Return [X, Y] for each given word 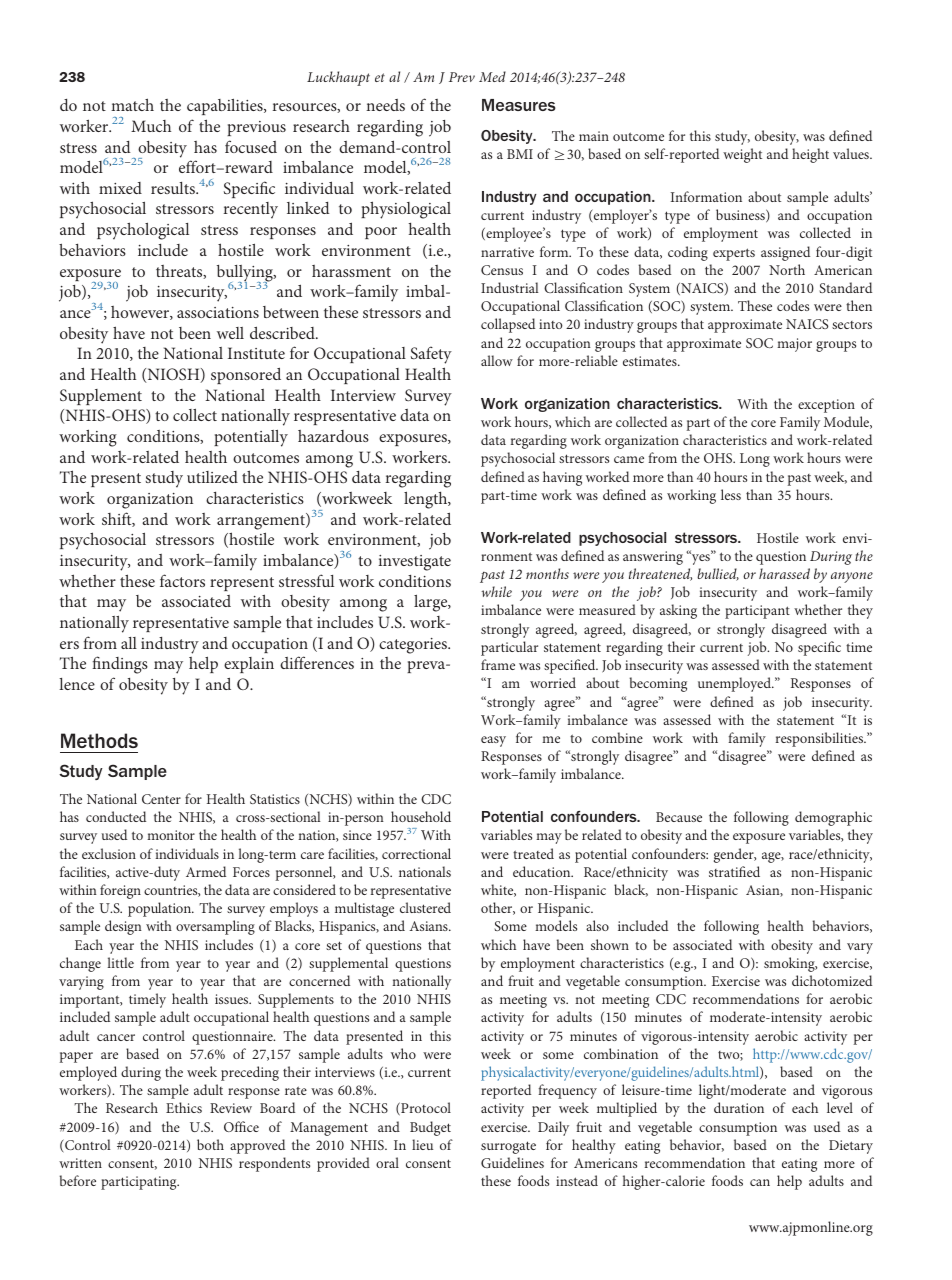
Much [151, 126]
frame [498, 664]
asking [678, 611]
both [210, 1144]
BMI [520, 154]
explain [249, 665]
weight [742, 155]
